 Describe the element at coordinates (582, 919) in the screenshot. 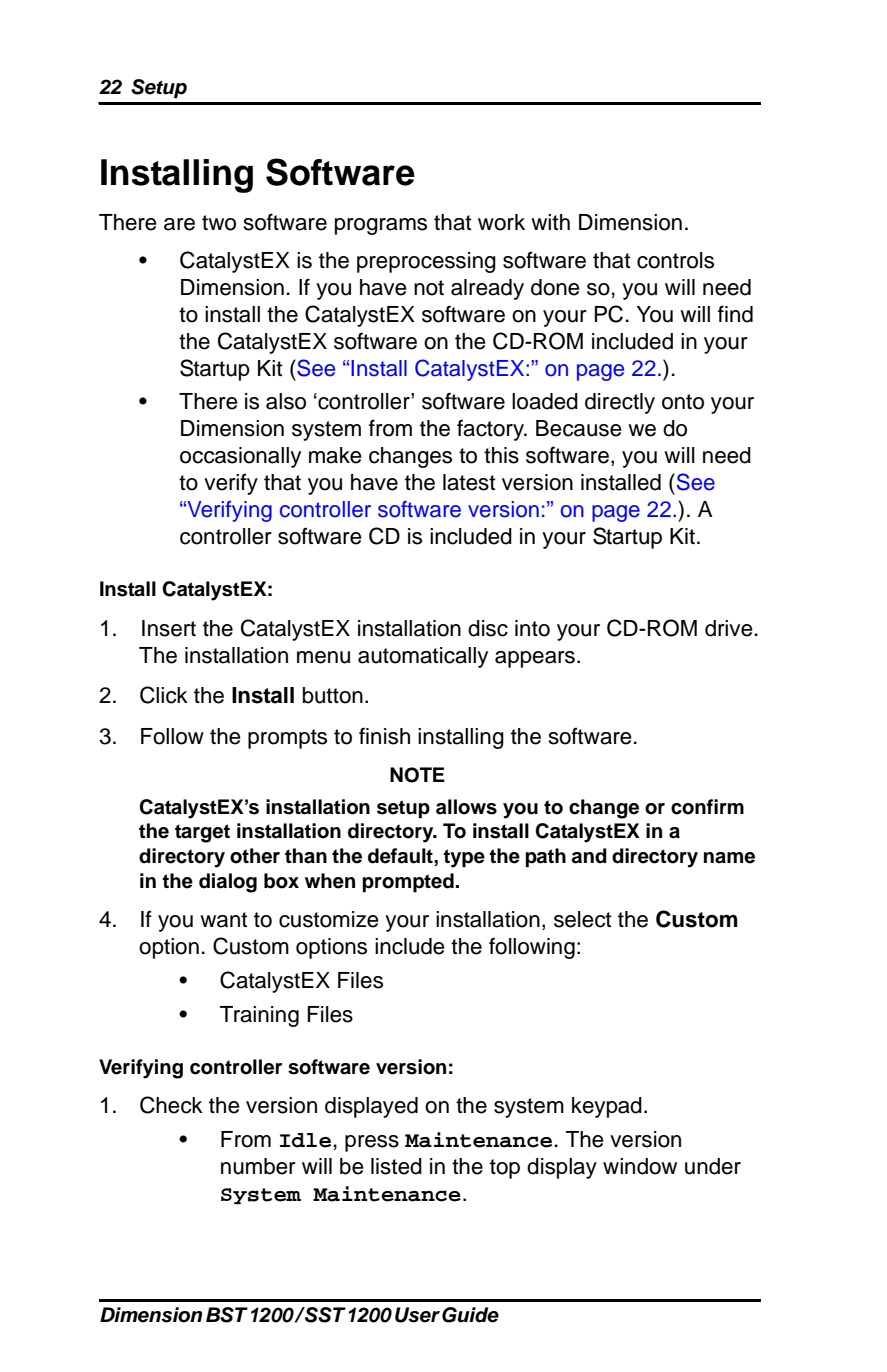

I see `select` at that location.
